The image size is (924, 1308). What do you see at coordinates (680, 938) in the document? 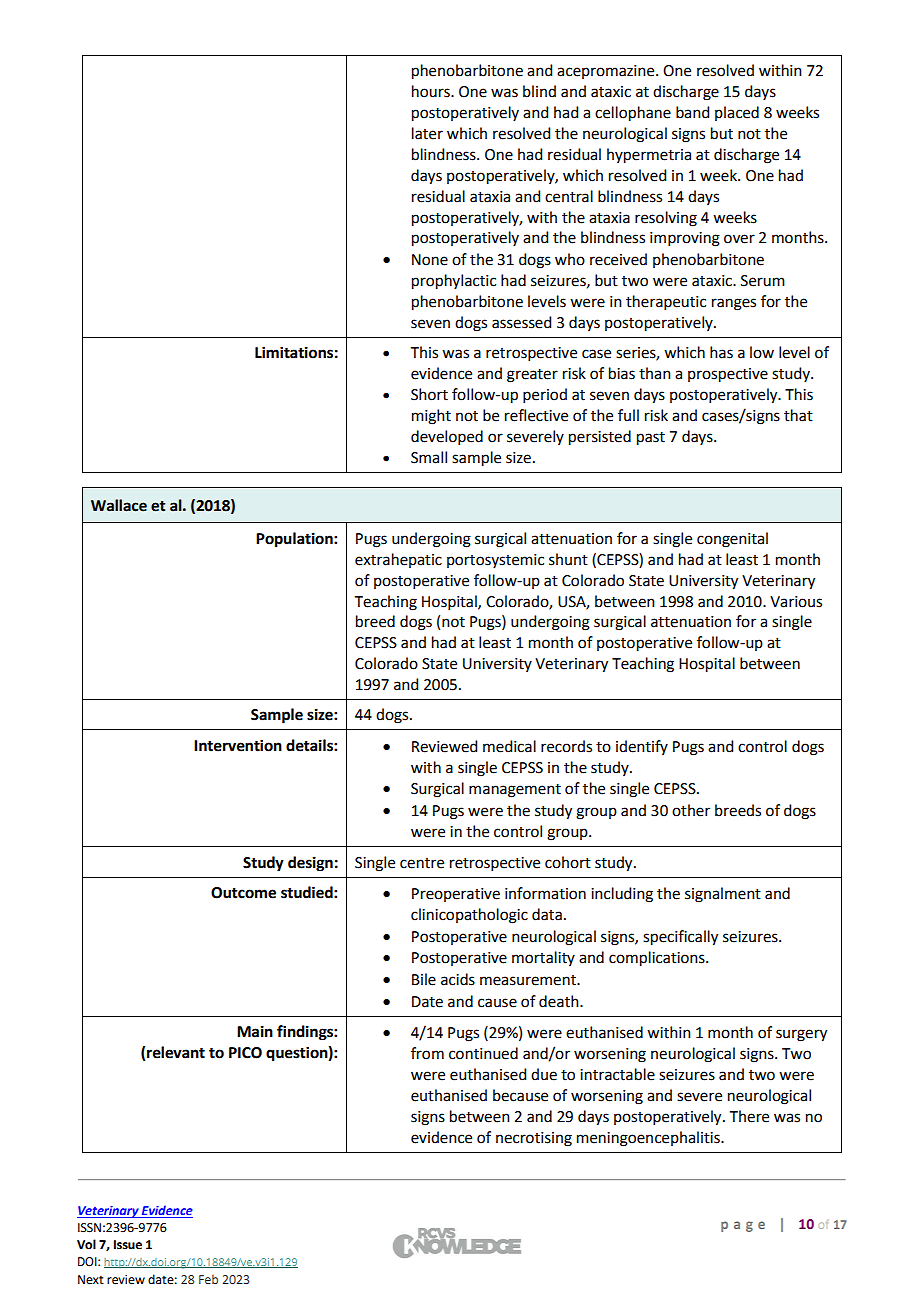
I see `specifically` at bounding box center [680, 938].
